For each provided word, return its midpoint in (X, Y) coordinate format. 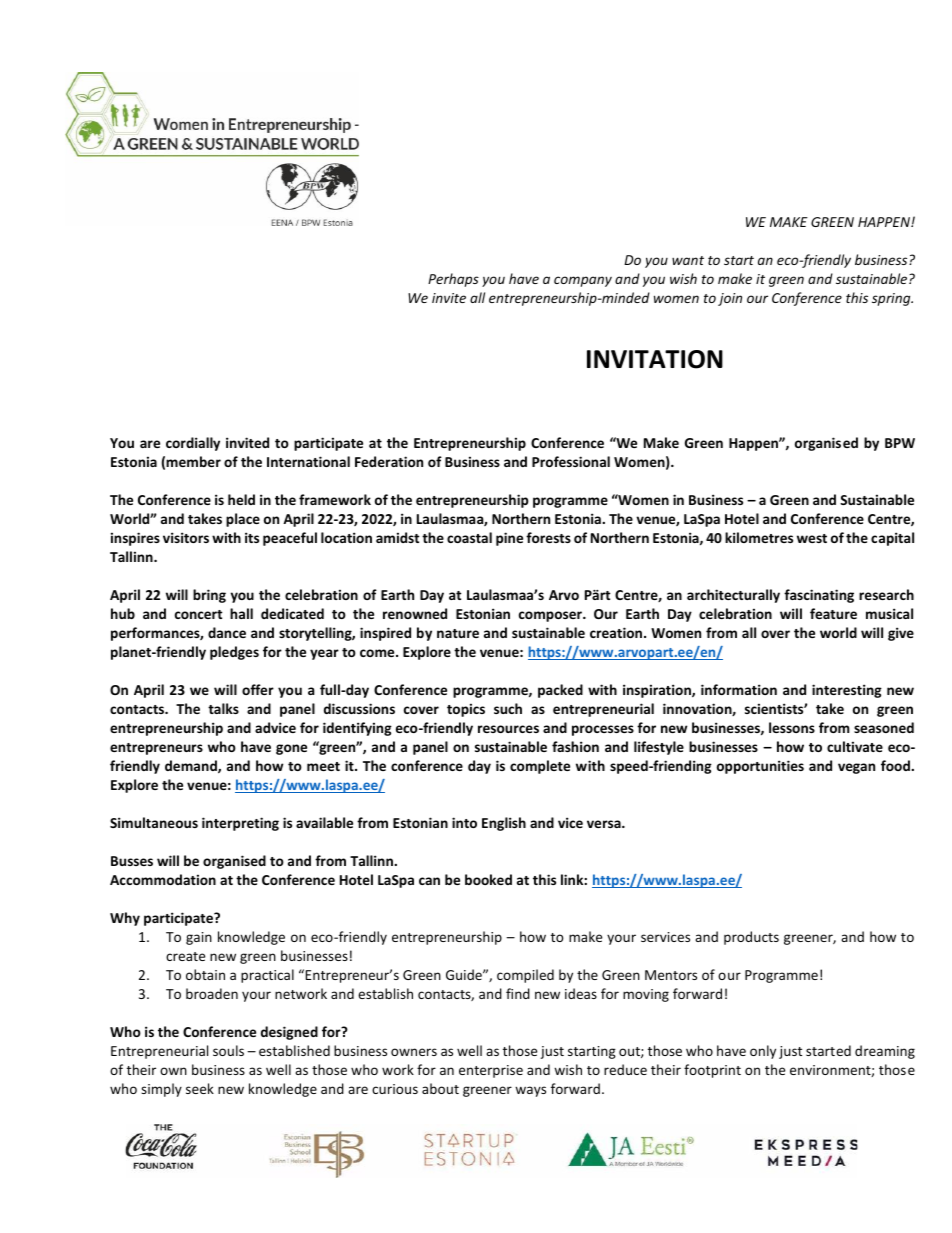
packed (560, 691)
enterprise (491, 1071)
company (583, 281)
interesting (847, 691)
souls (228, 1050)
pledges (234, 653)
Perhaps (453, 280)
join (730, 299)
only (763, 1052)
